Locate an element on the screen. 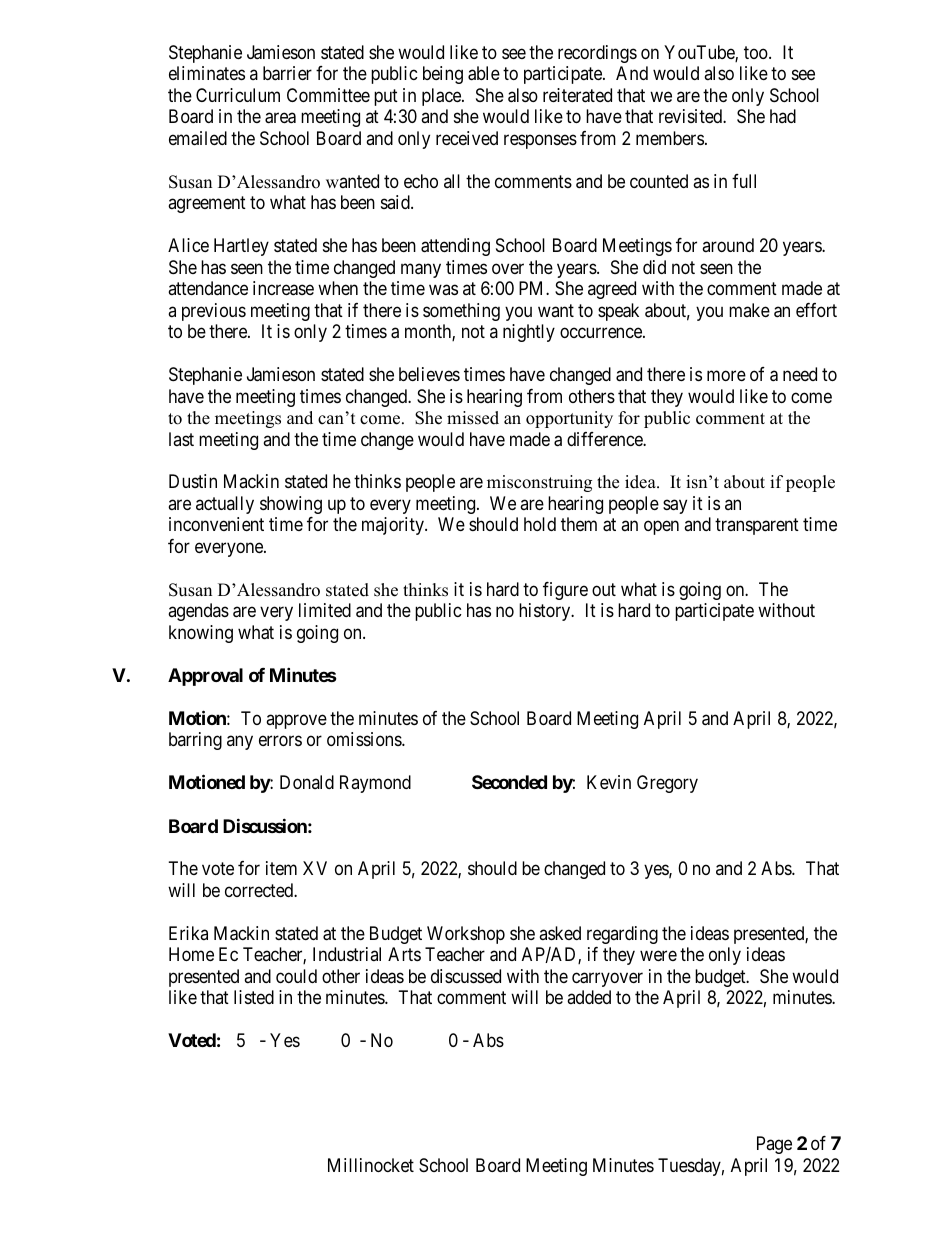 The image size is (952, 1233). Seconded is located at coordinates (509, 782).
